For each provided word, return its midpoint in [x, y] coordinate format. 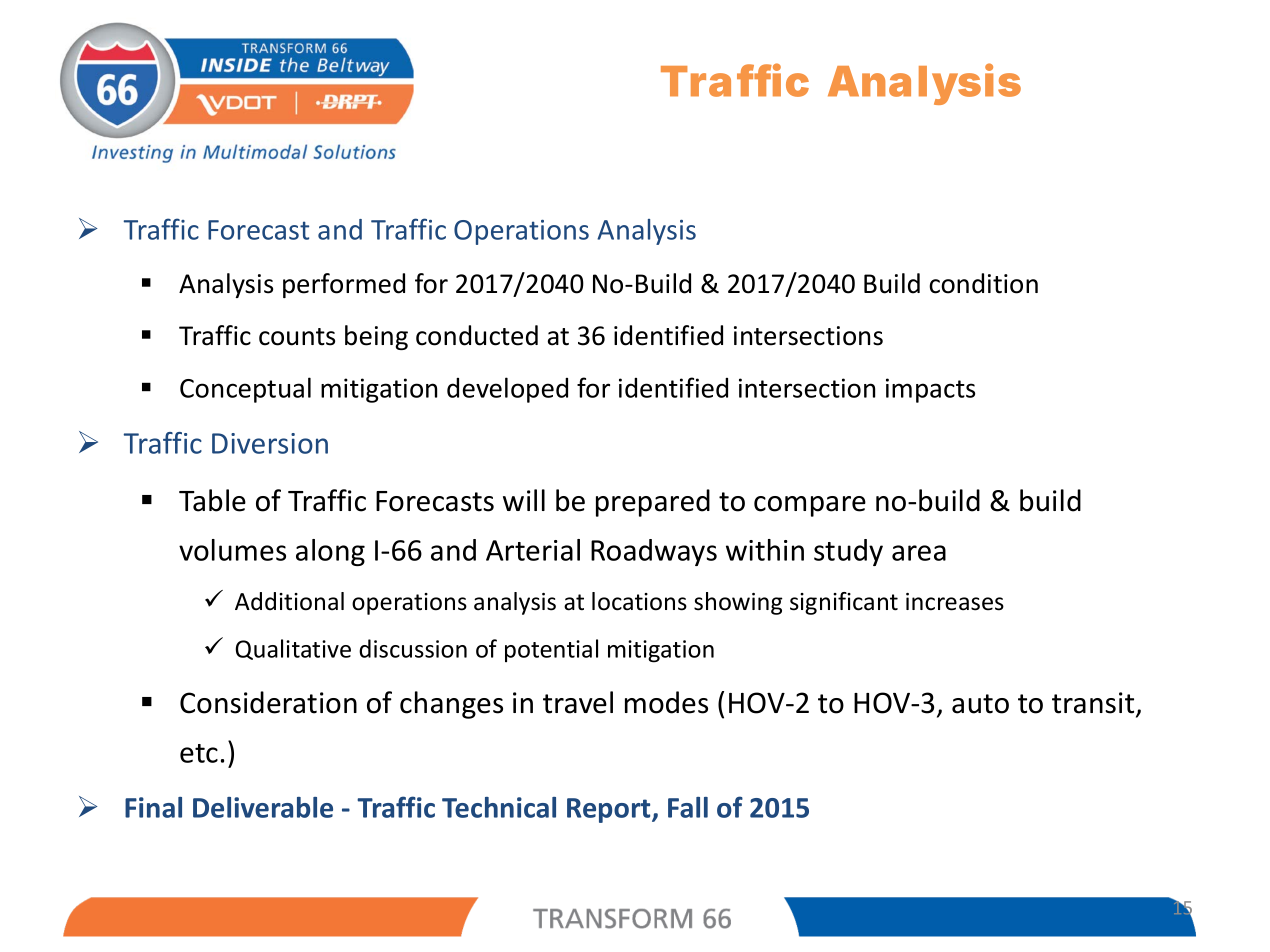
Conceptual [245, 390]
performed [344, 285]
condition [983, 283]
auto [980, 704]
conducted [477, 335]
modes [666, 702]
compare [810, 506]
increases [955, 602]
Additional [289, 601]
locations [639, 601]
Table [212, 500]
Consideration [268, 702]
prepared [653, 503]
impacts [930, 390]
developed [507, 390]
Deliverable [263, 807]
